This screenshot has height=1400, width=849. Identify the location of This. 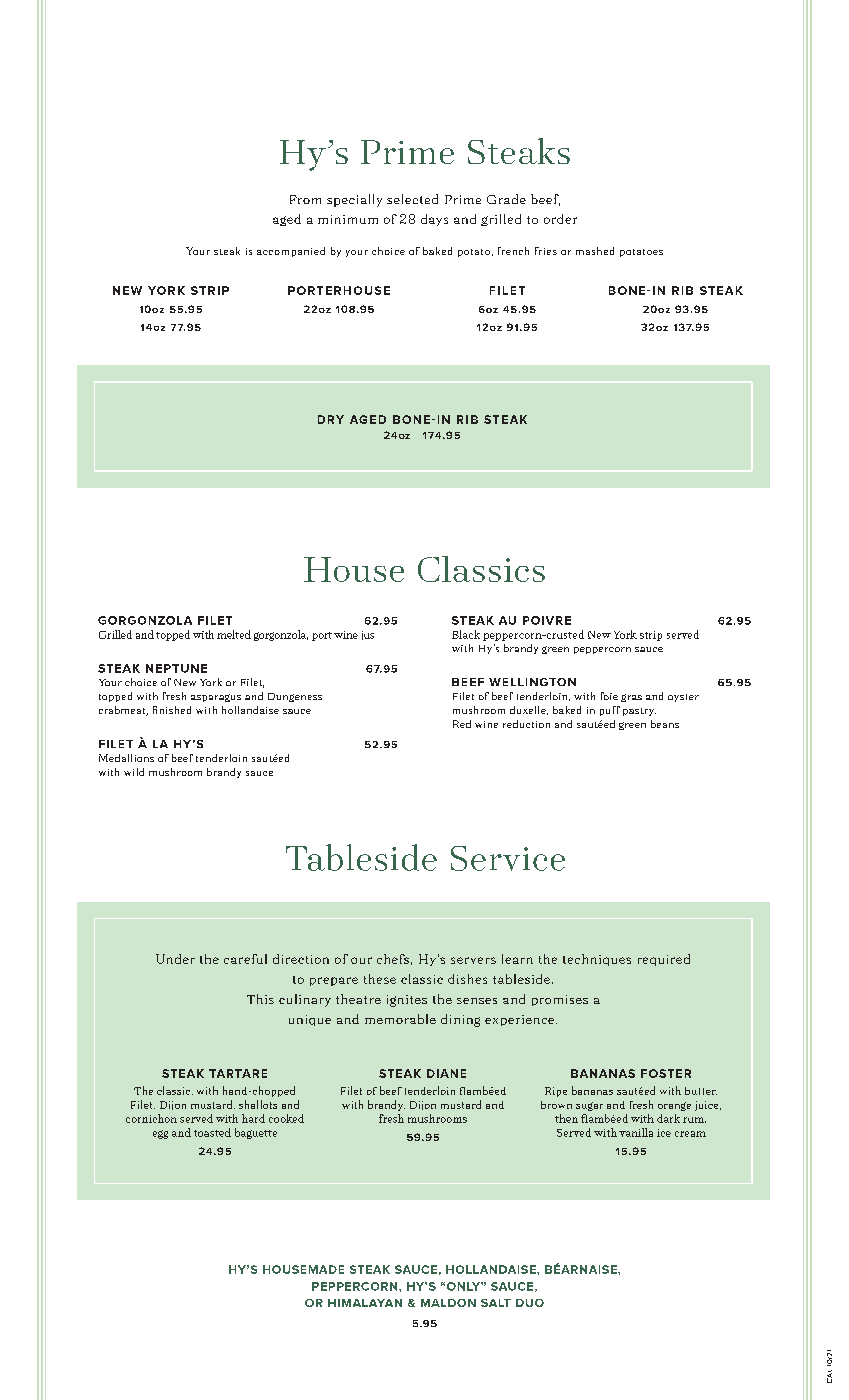
(260, 999).
